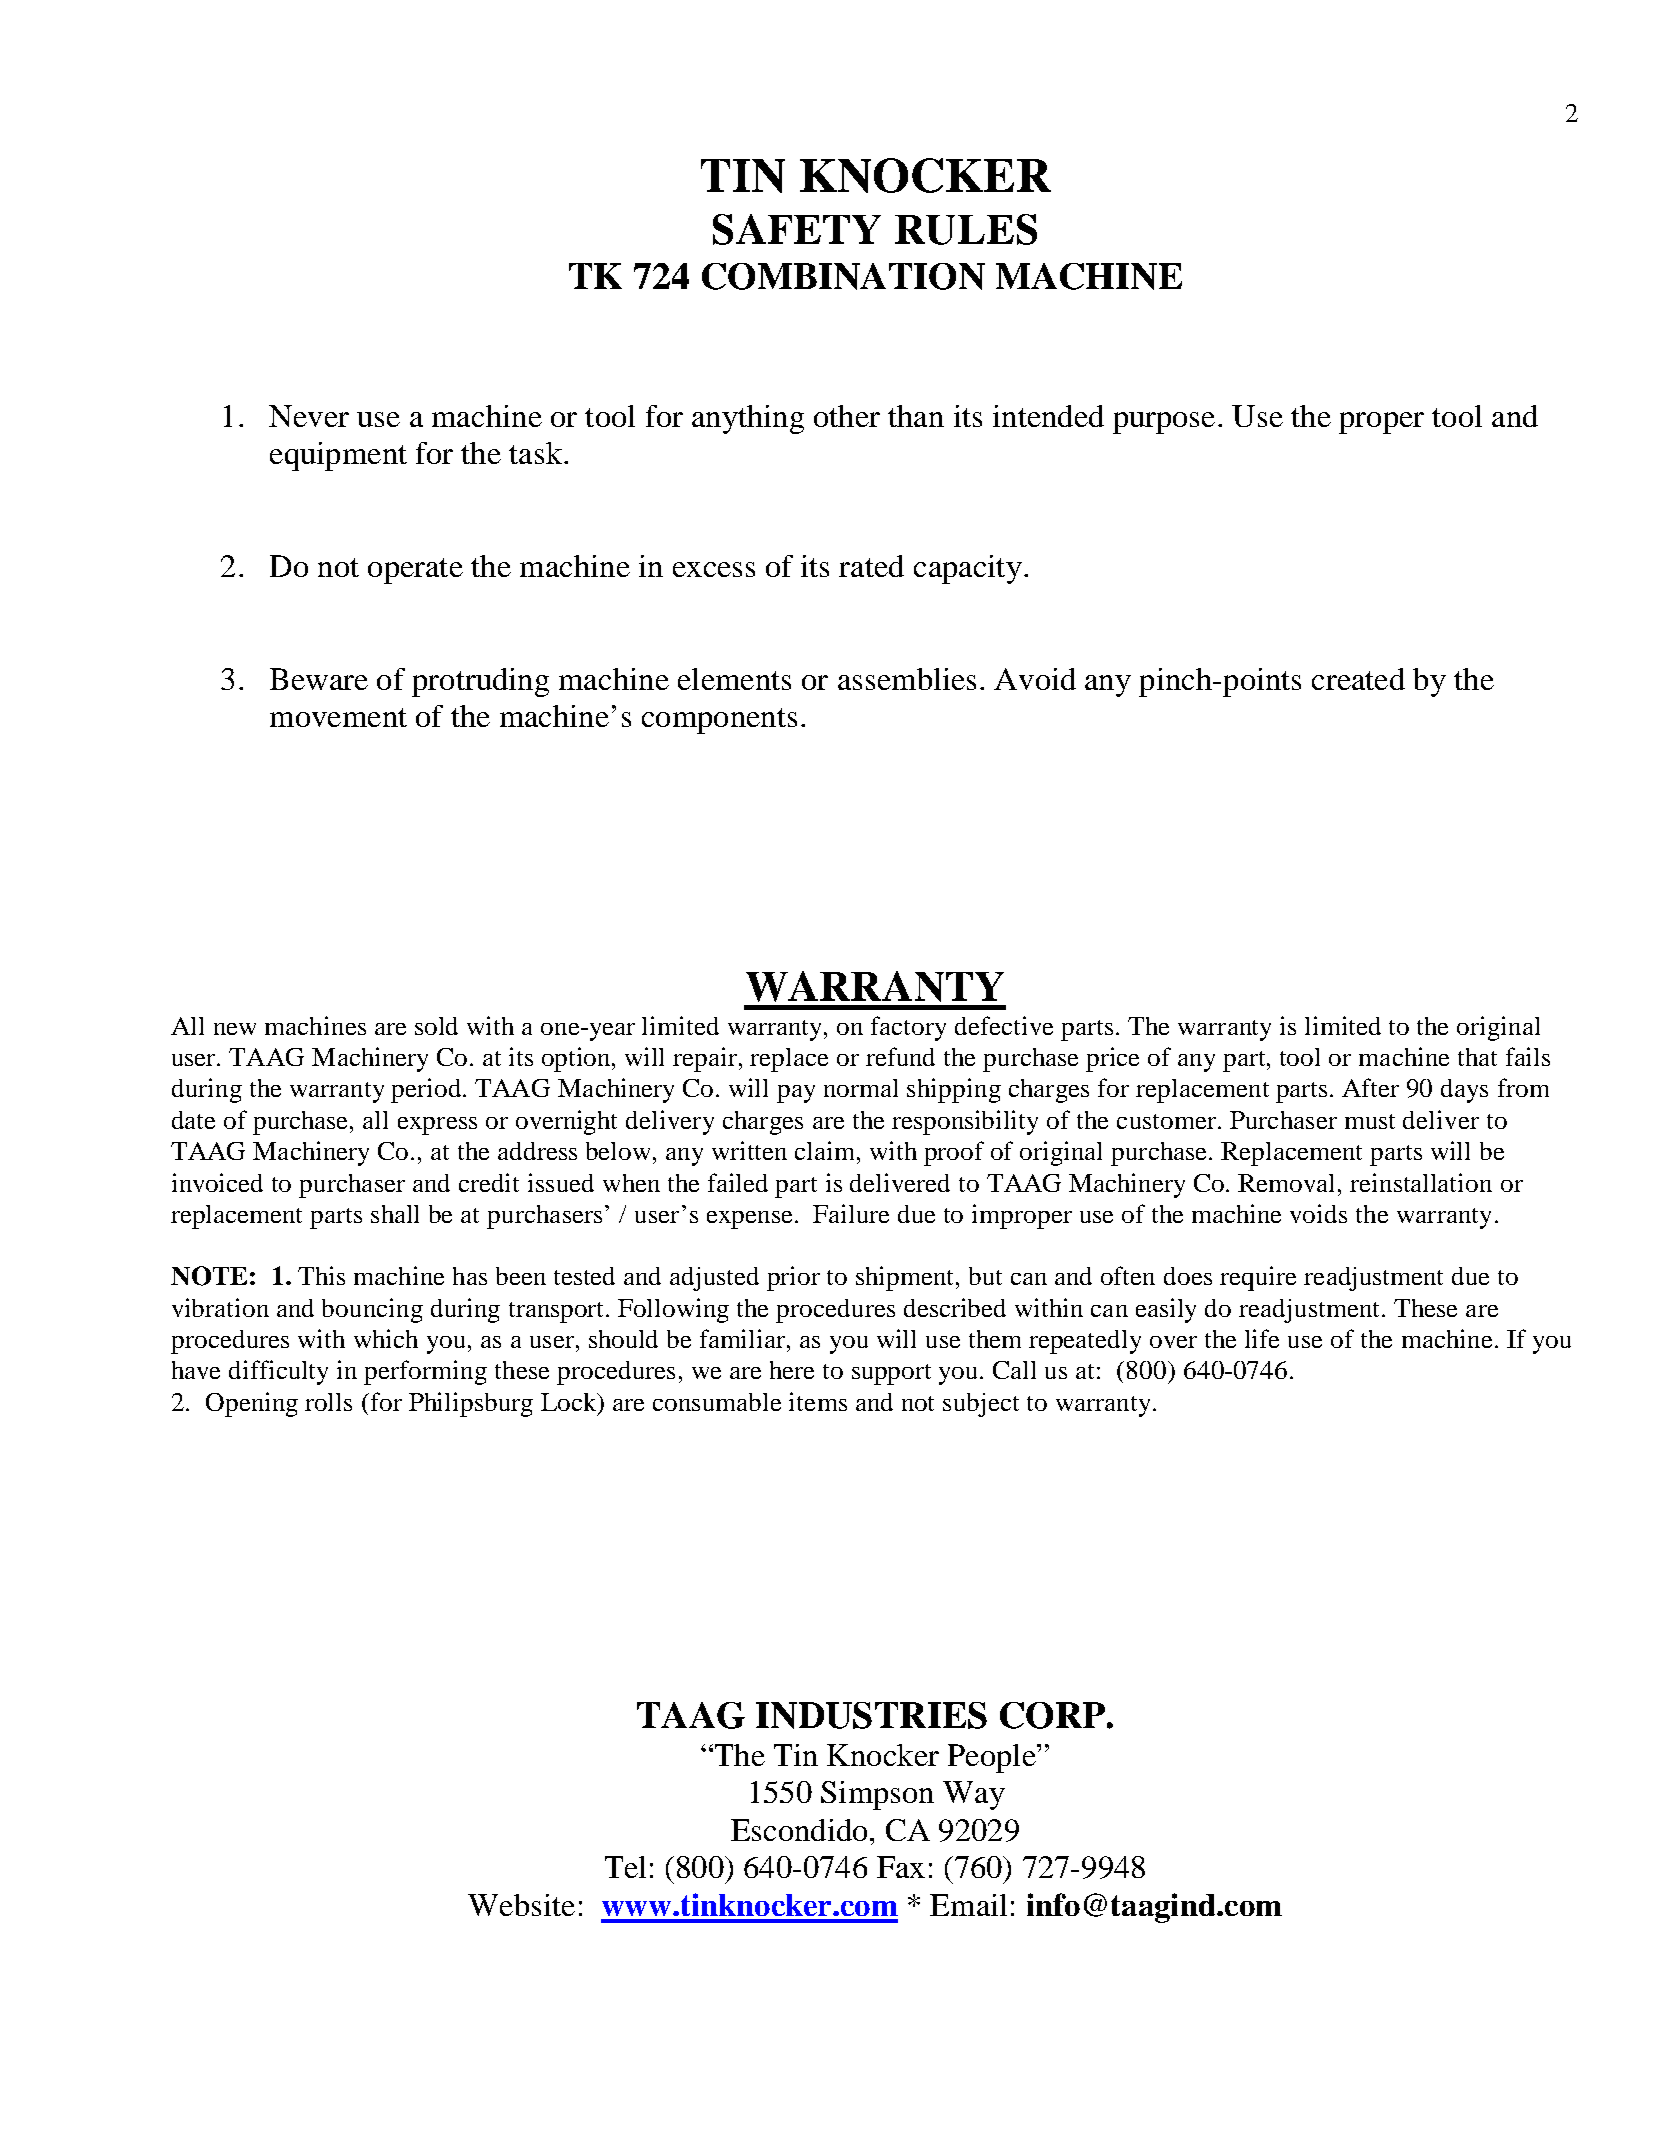 This screenshot has width=1665, height=2155. I want to click on created, so click(1358, 679).
